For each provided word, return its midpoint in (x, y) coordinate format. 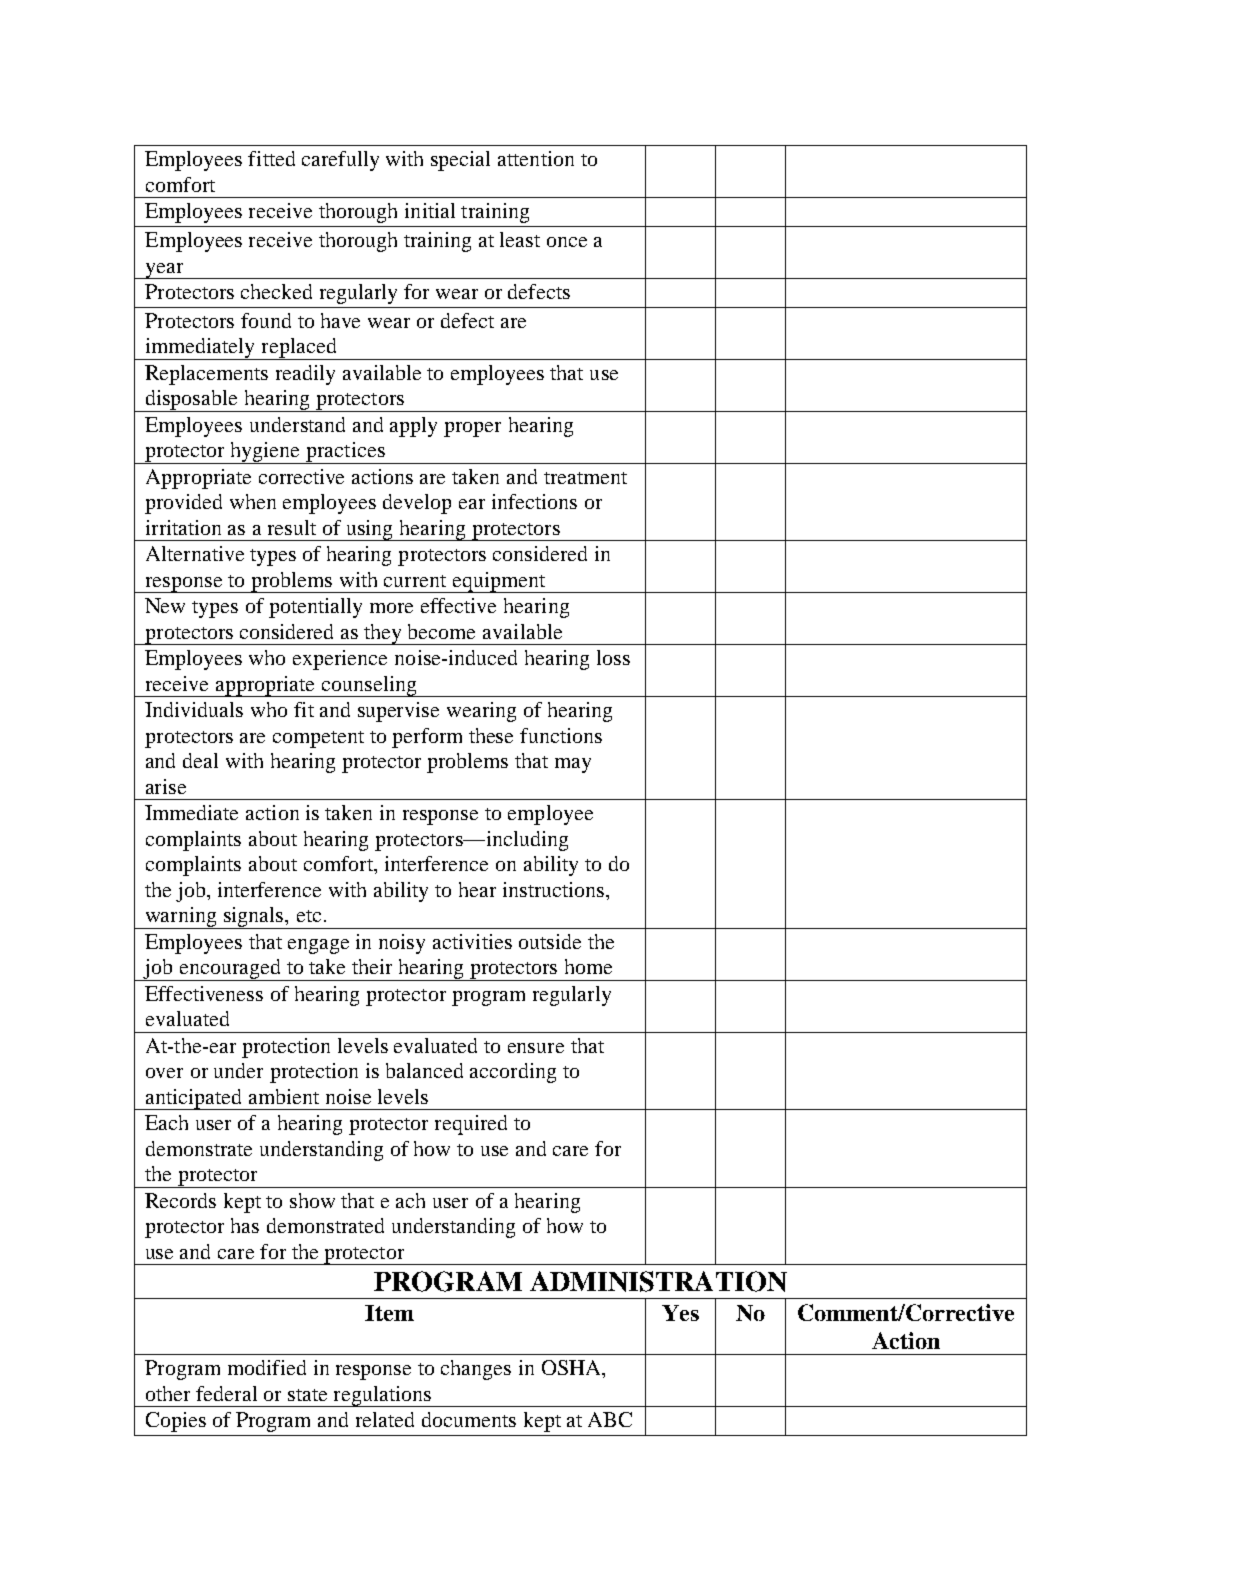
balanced (424, 1070)
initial (430, 210)
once (567, 242)
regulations (382, 1396)
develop (417, 504)
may (573, 765)
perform (427, 738)
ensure (536, 1048)
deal (200, 760)
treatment (585, 478)
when (253, 501)
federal (226, 1393)
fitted (271, 158)
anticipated (194, 1099)
